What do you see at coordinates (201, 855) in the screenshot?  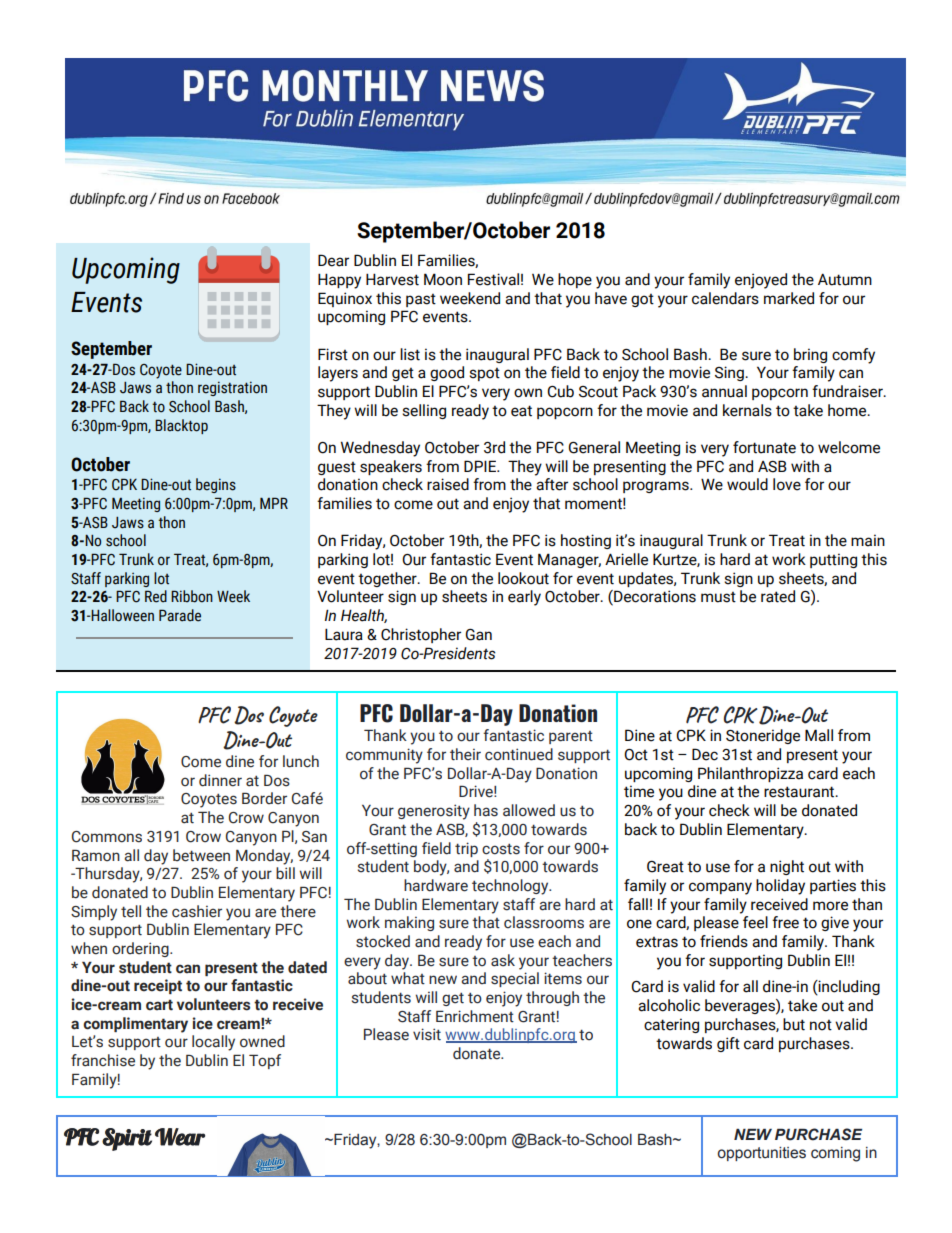 I see `between` at bounding box center [201, 855].
